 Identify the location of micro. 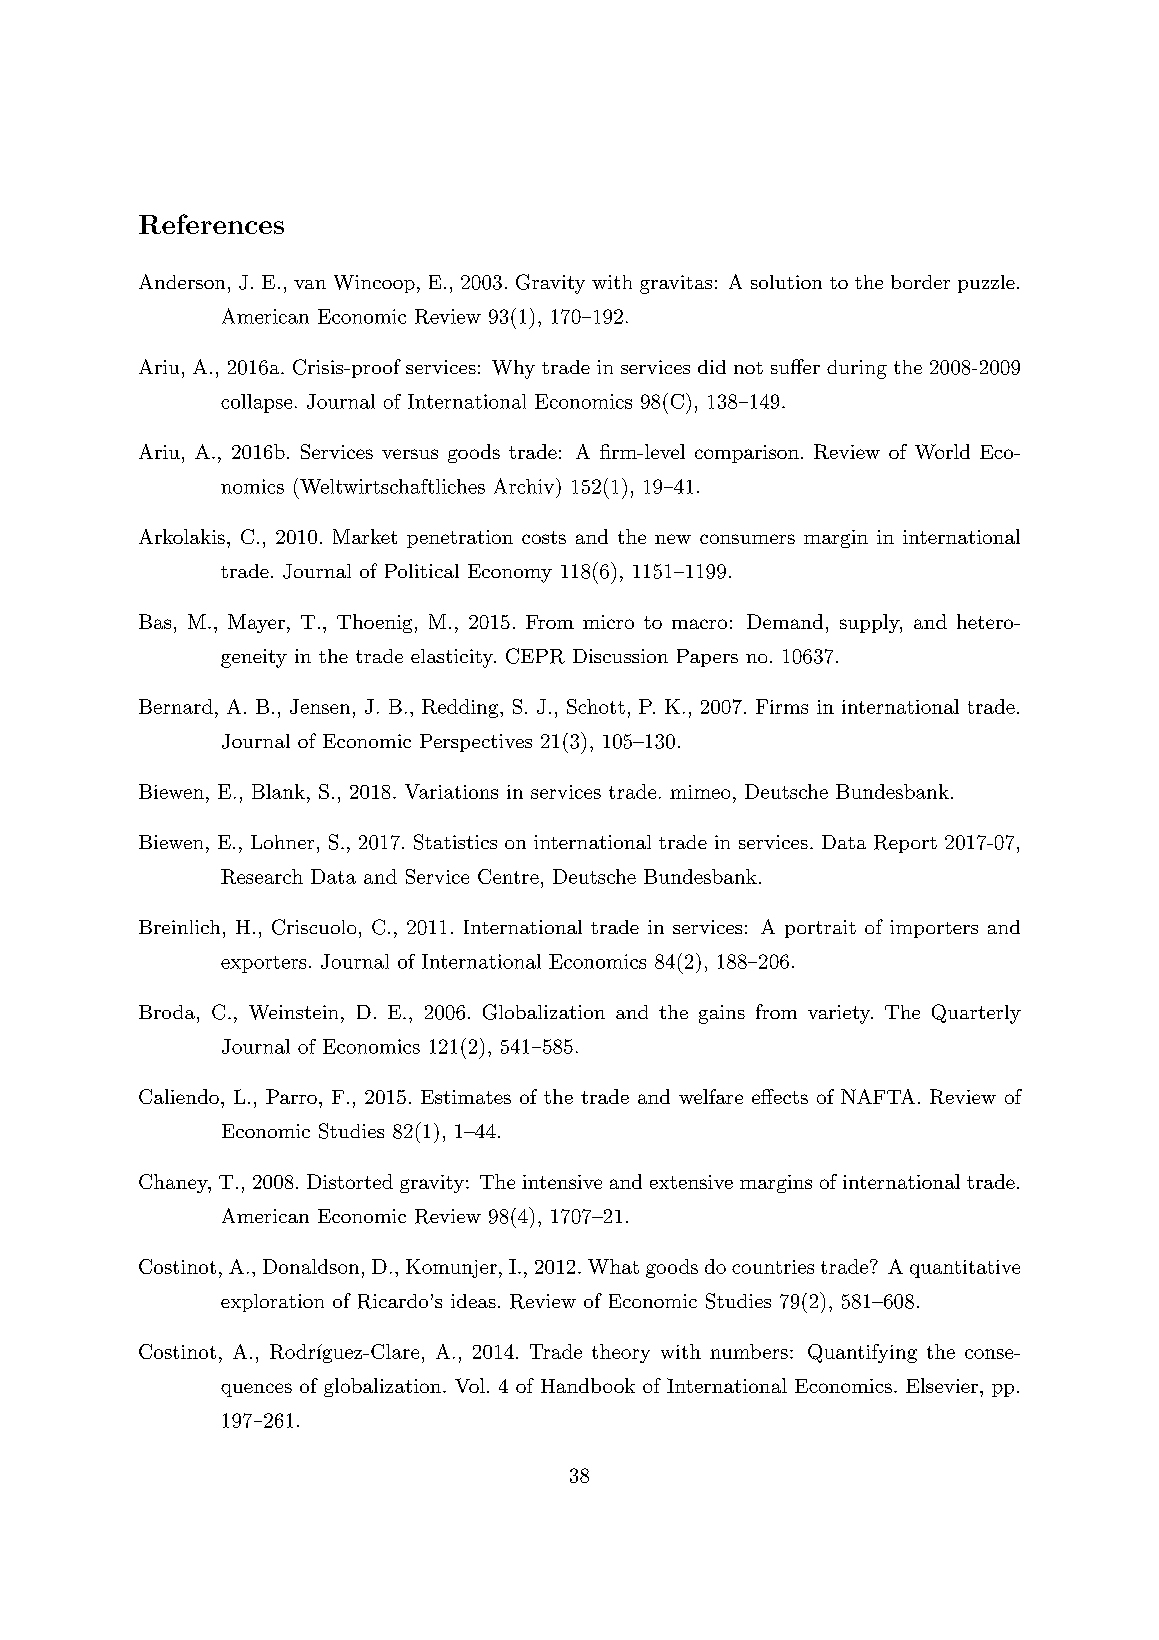
(608, 622).
